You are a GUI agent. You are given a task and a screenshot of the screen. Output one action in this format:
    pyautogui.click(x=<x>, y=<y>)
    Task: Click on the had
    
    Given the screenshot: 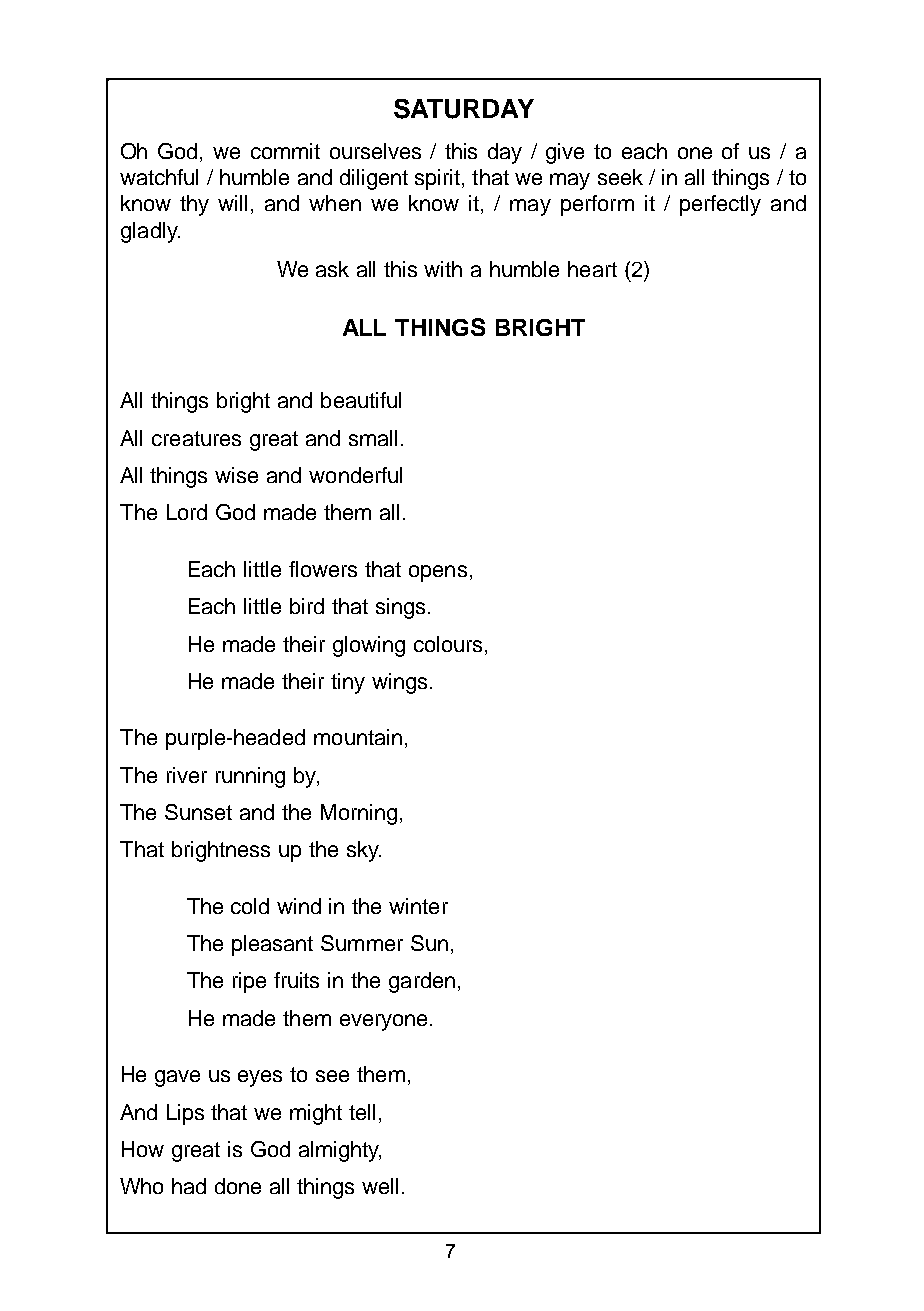 What is the action you would take?
    pyautogui.click(x=189, y=1186)
